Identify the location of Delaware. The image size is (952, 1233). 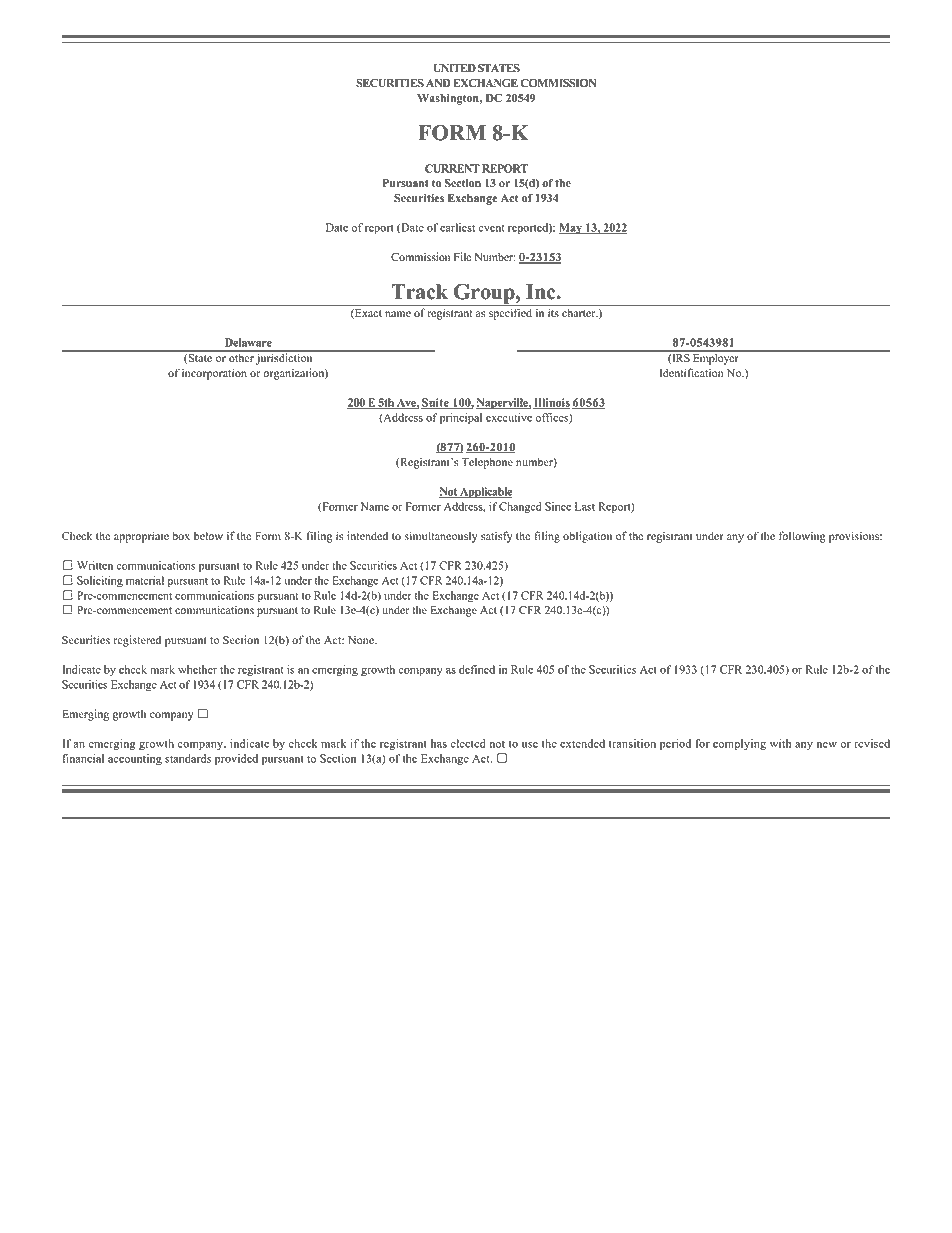
(248, 342).
